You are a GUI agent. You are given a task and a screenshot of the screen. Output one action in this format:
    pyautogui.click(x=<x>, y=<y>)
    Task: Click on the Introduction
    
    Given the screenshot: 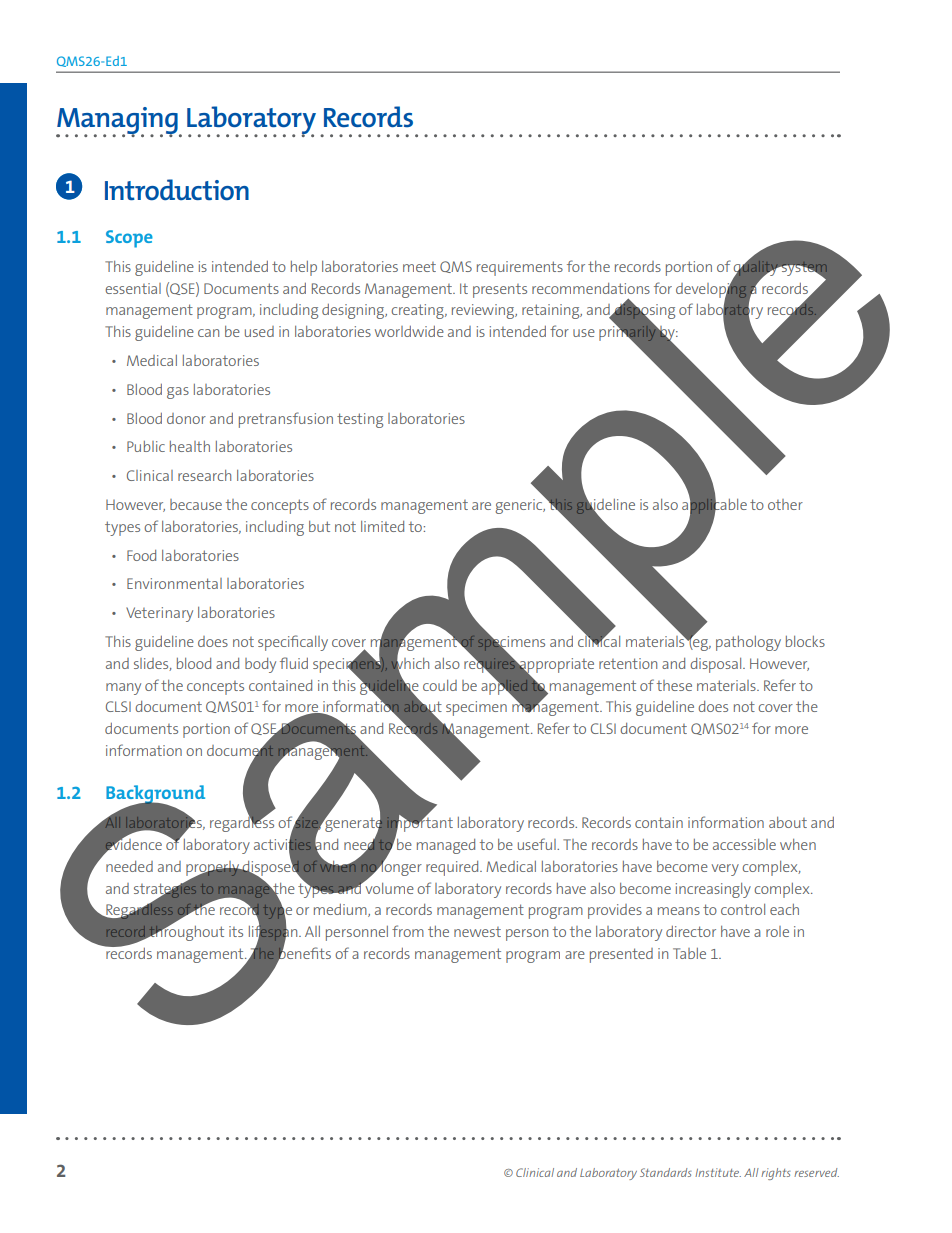 What is the action you would take?
    pyautogui.click(x=177, y=189)
